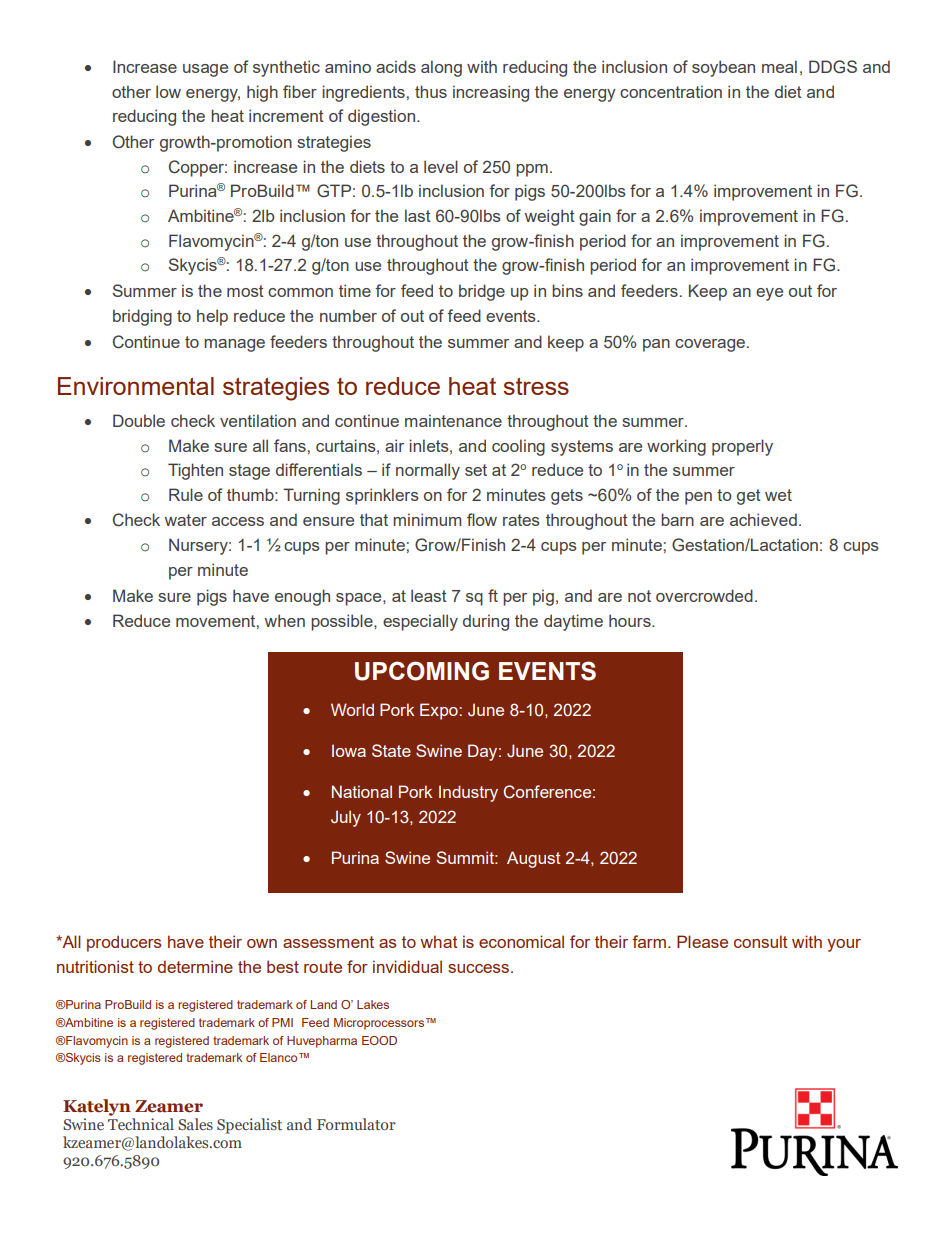 The image size is (952, 1233). I want to click on usage, so click(205, 70).
